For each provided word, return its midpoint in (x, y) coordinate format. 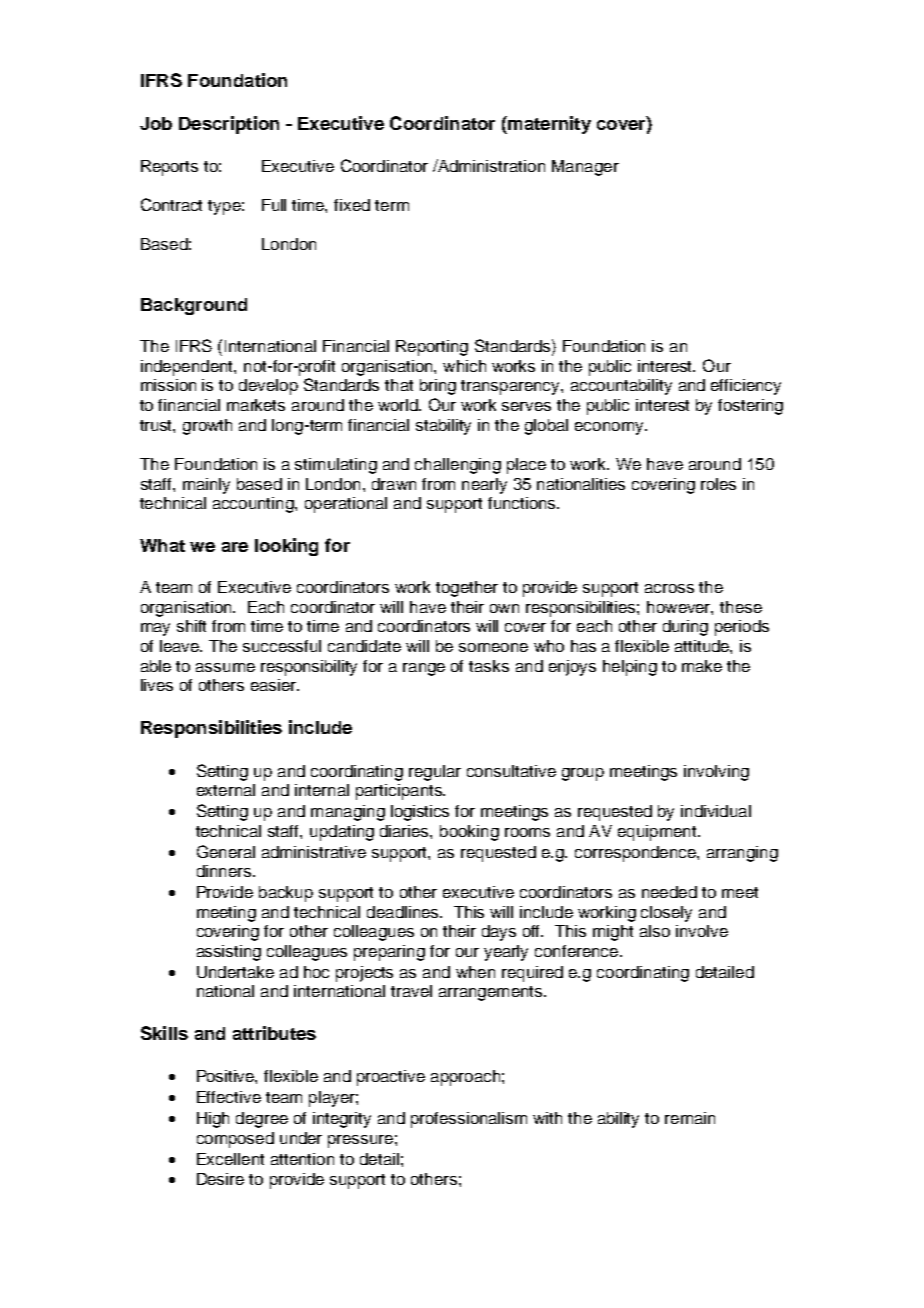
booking (469, 833)
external (226, 790)
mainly (206, 486)
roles (718, 484)
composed (235, 1140)
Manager (585, 168)
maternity (548, 125)
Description (229, 125)
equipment (658, 833)
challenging (458, 466)
